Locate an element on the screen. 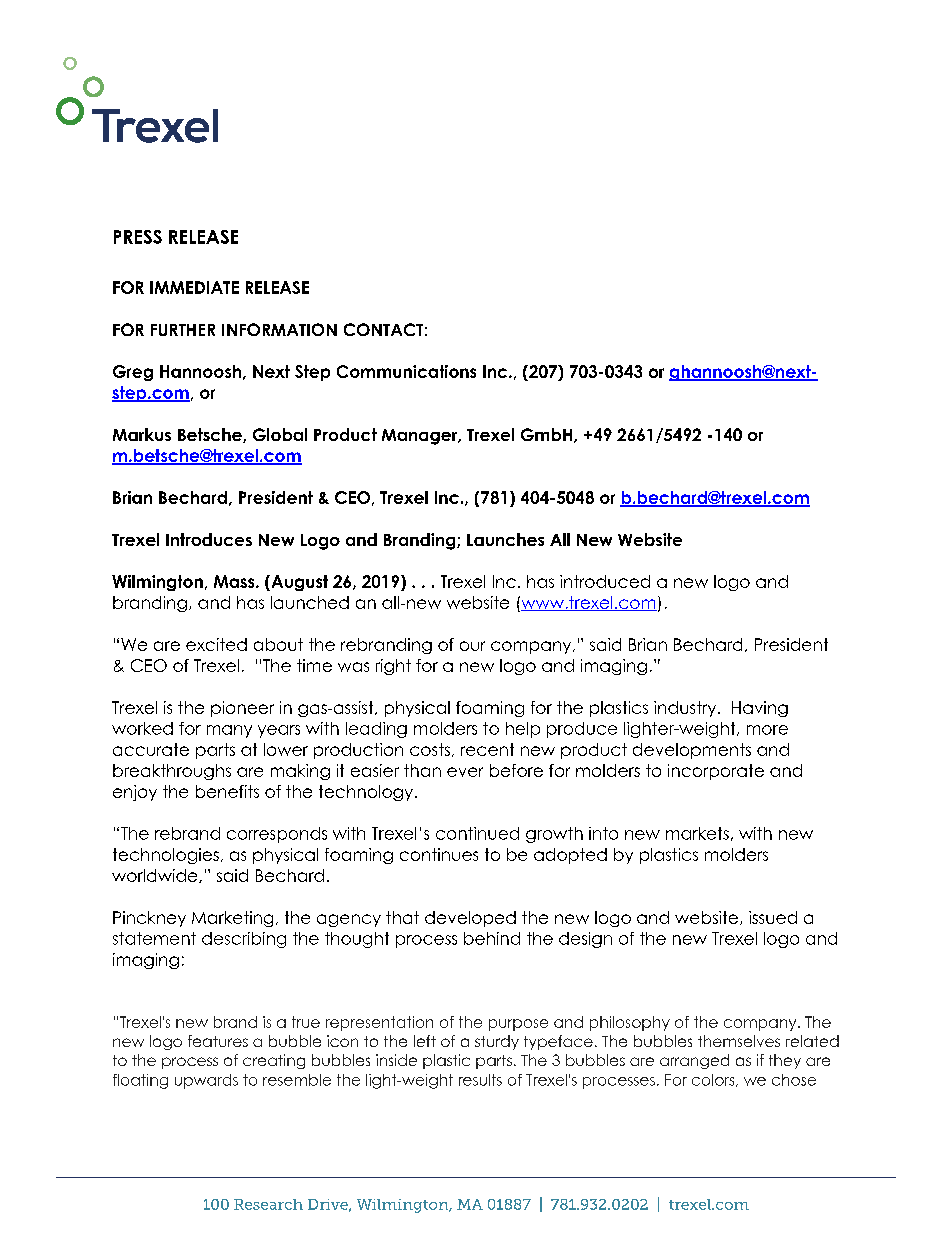 The width and height of the screenshot is (952, 1233). Having is located at coordinates (760, 709).
